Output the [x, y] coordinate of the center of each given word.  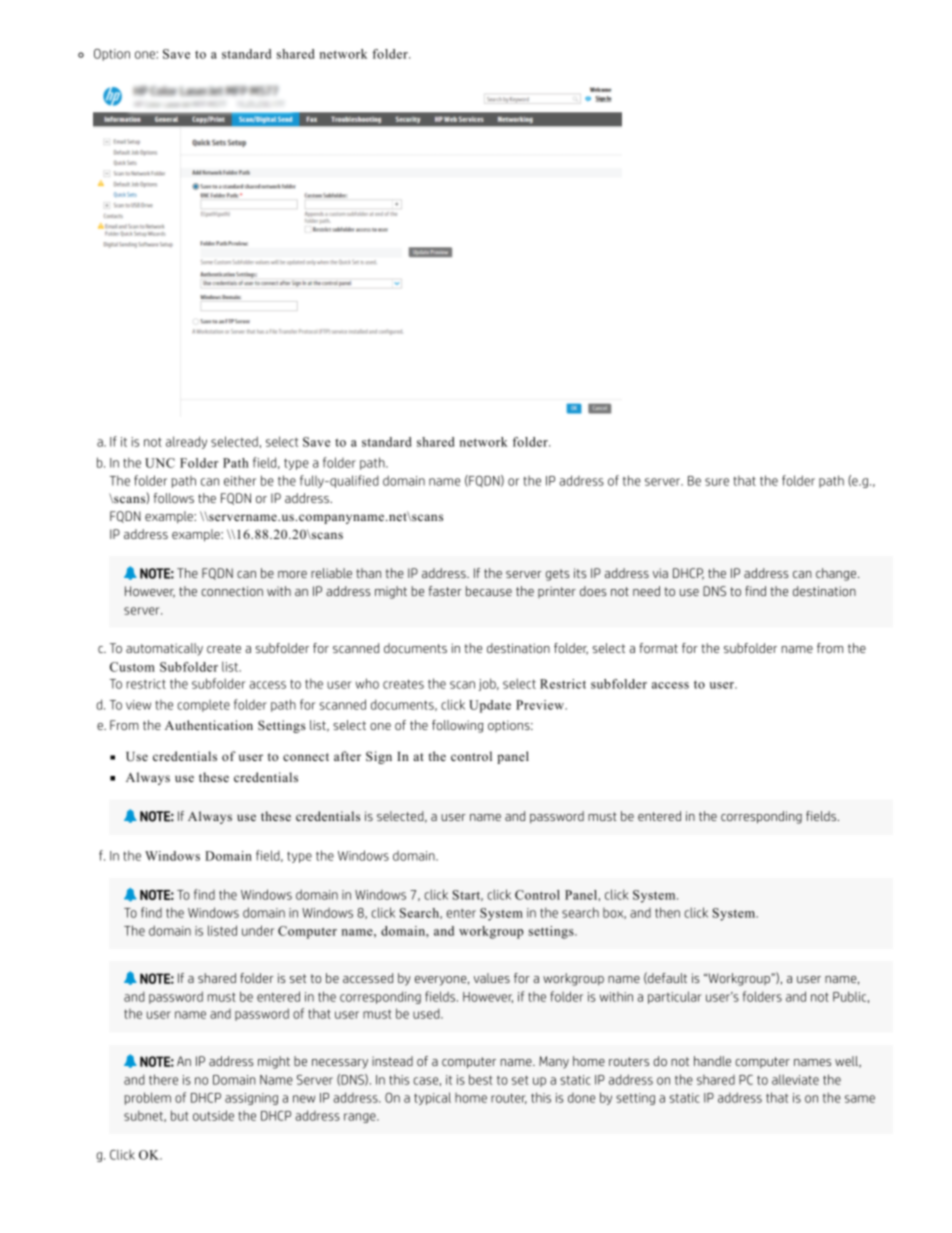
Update [490, 706]
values [492, 978]
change [837, 574]
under [258, 930]
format [658, 648]
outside [213, 1115]
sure [717, 482]
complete [203, 706]
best [481, 1079]
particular [674, 997]
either [240, 480]
